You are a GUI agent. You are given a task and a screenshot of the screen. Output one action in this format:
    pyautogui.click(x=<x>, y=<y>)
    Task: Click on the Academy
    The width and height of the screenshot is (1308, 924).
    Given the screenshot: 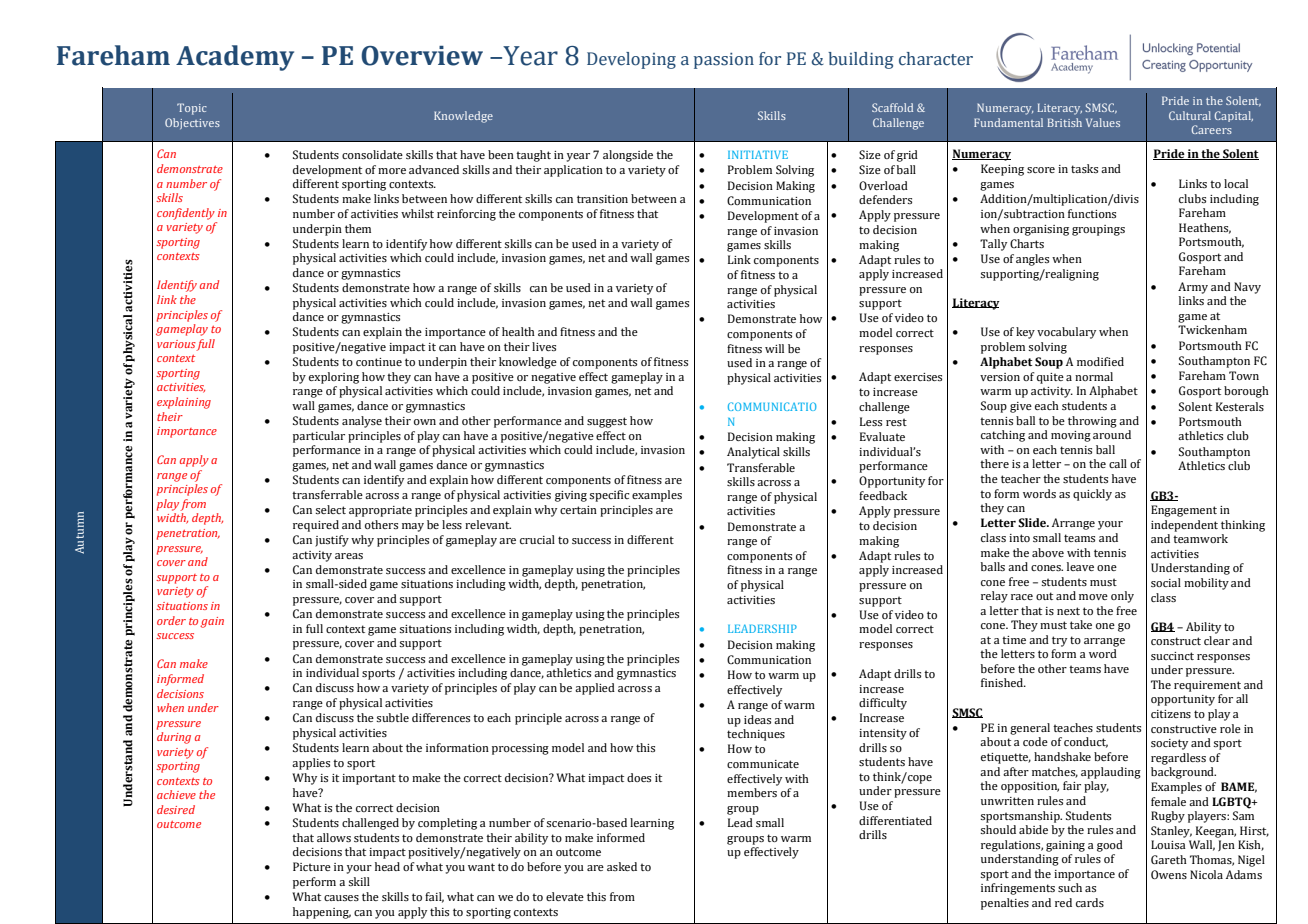 What is the action you would take?
    pyautogui.click(x=235, y=58)
